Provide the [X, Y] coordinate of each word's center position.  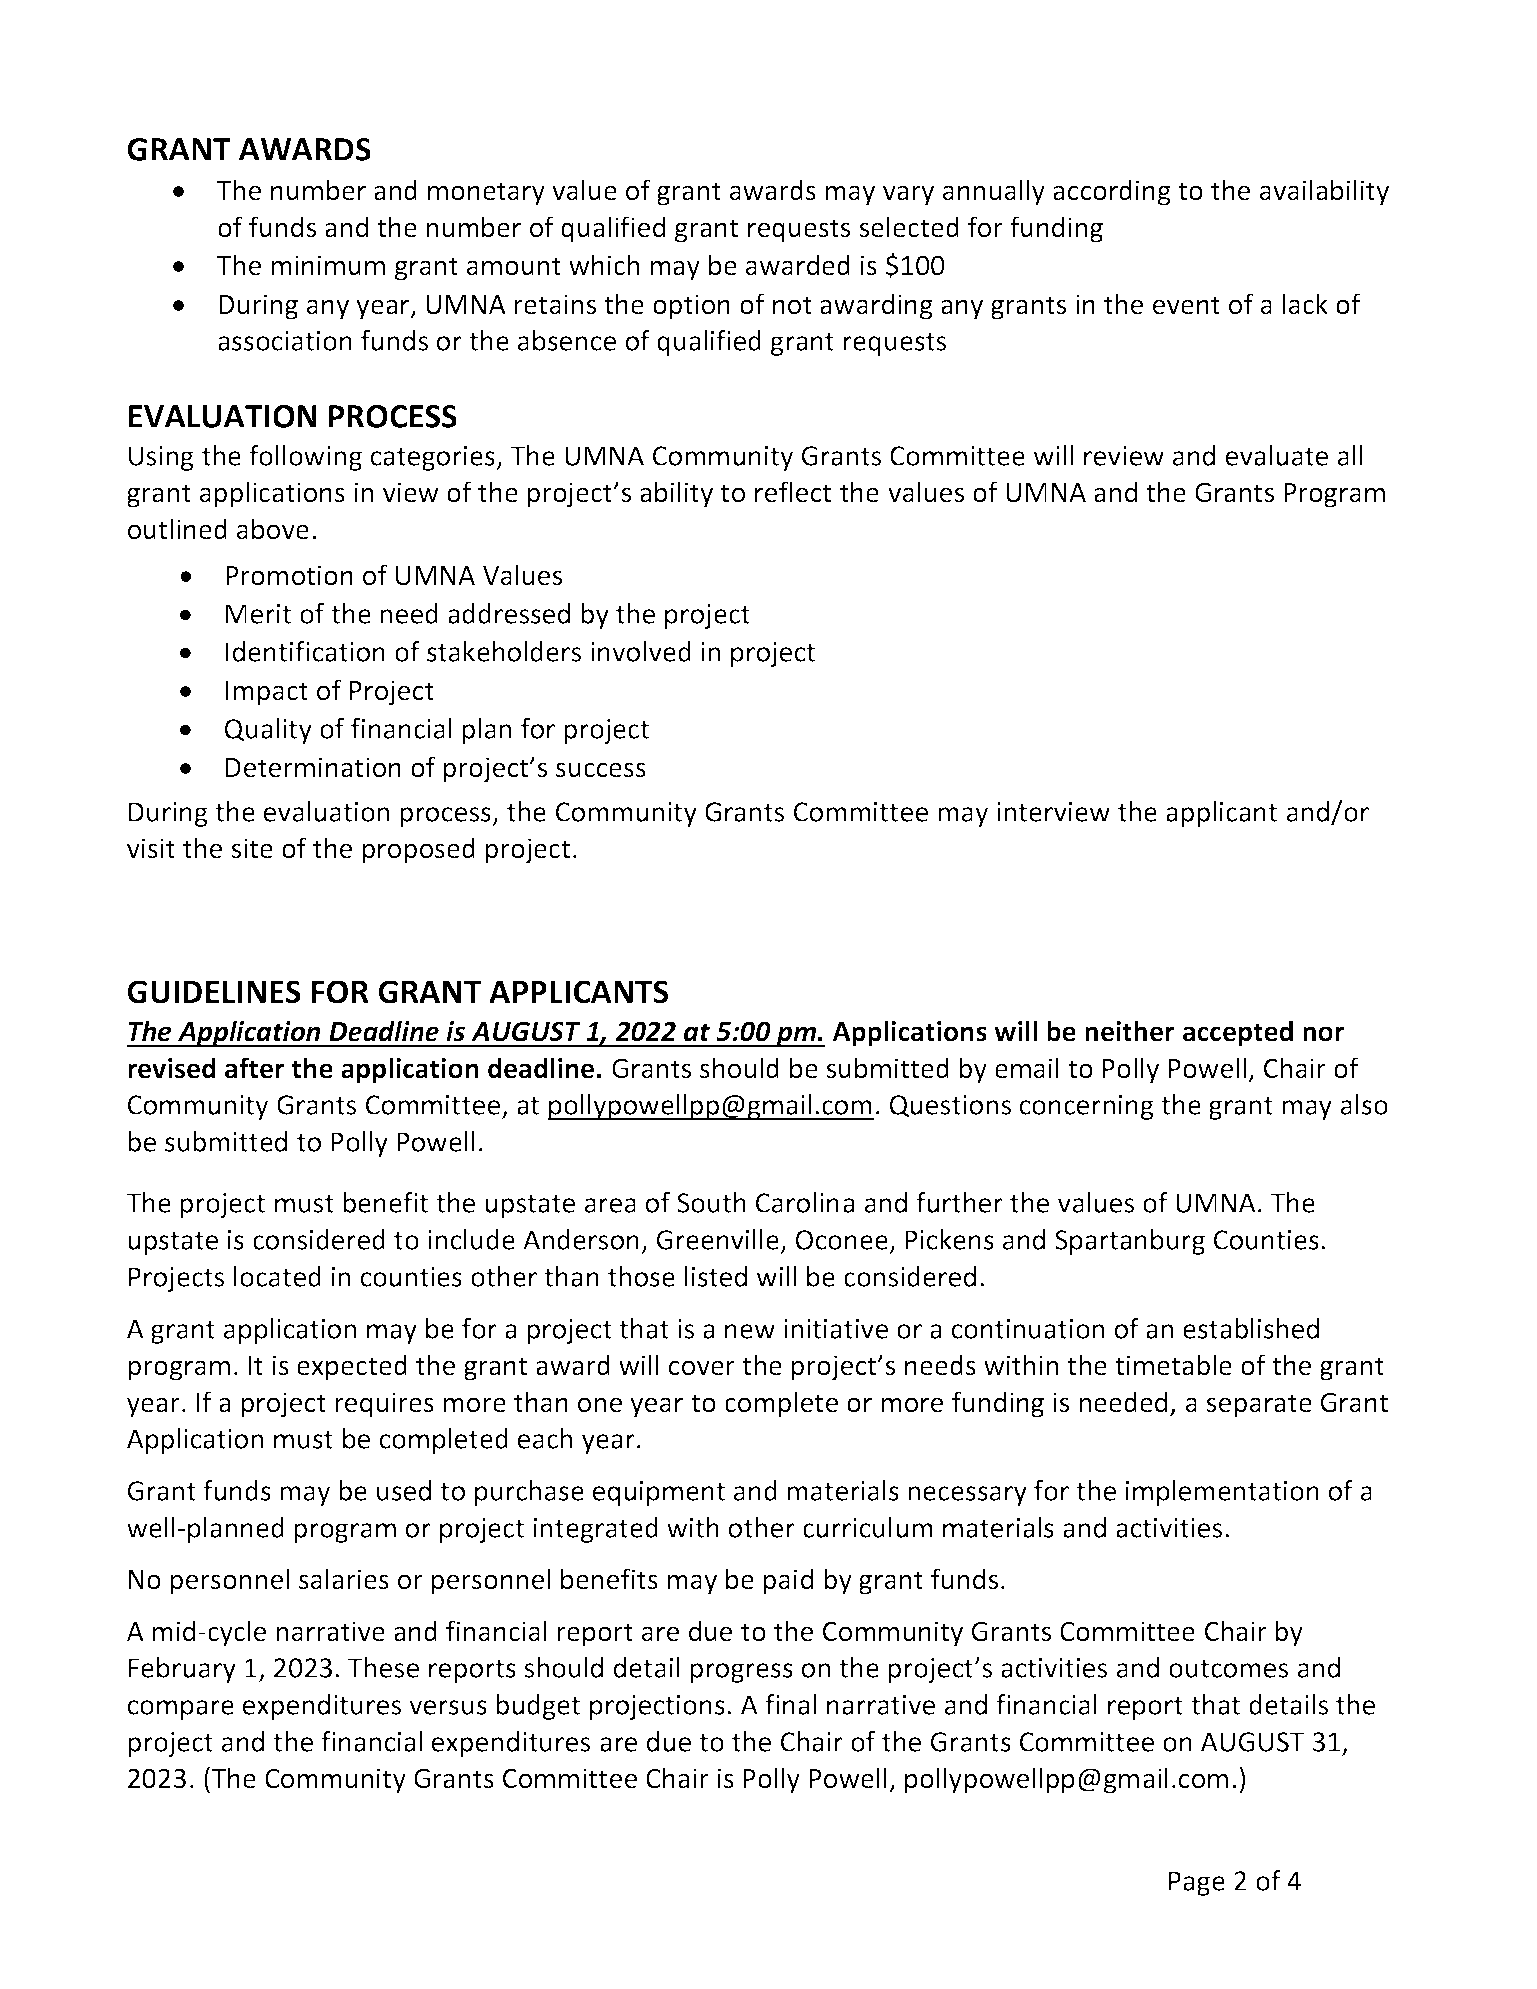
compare [181, 1710]
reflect [793, 492]
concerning [1087, 1107]
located [277, 1276]
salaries [344, 1579]
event [1186, 305]
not [792, 305]
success [601, 770]
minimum [328, 265]
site [252, 848]
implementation [1222, 1493]
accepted [1238, 1033]
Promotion [289, 575]
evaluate [1277, 455]
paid [788, 1581]
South [711, 1202]
